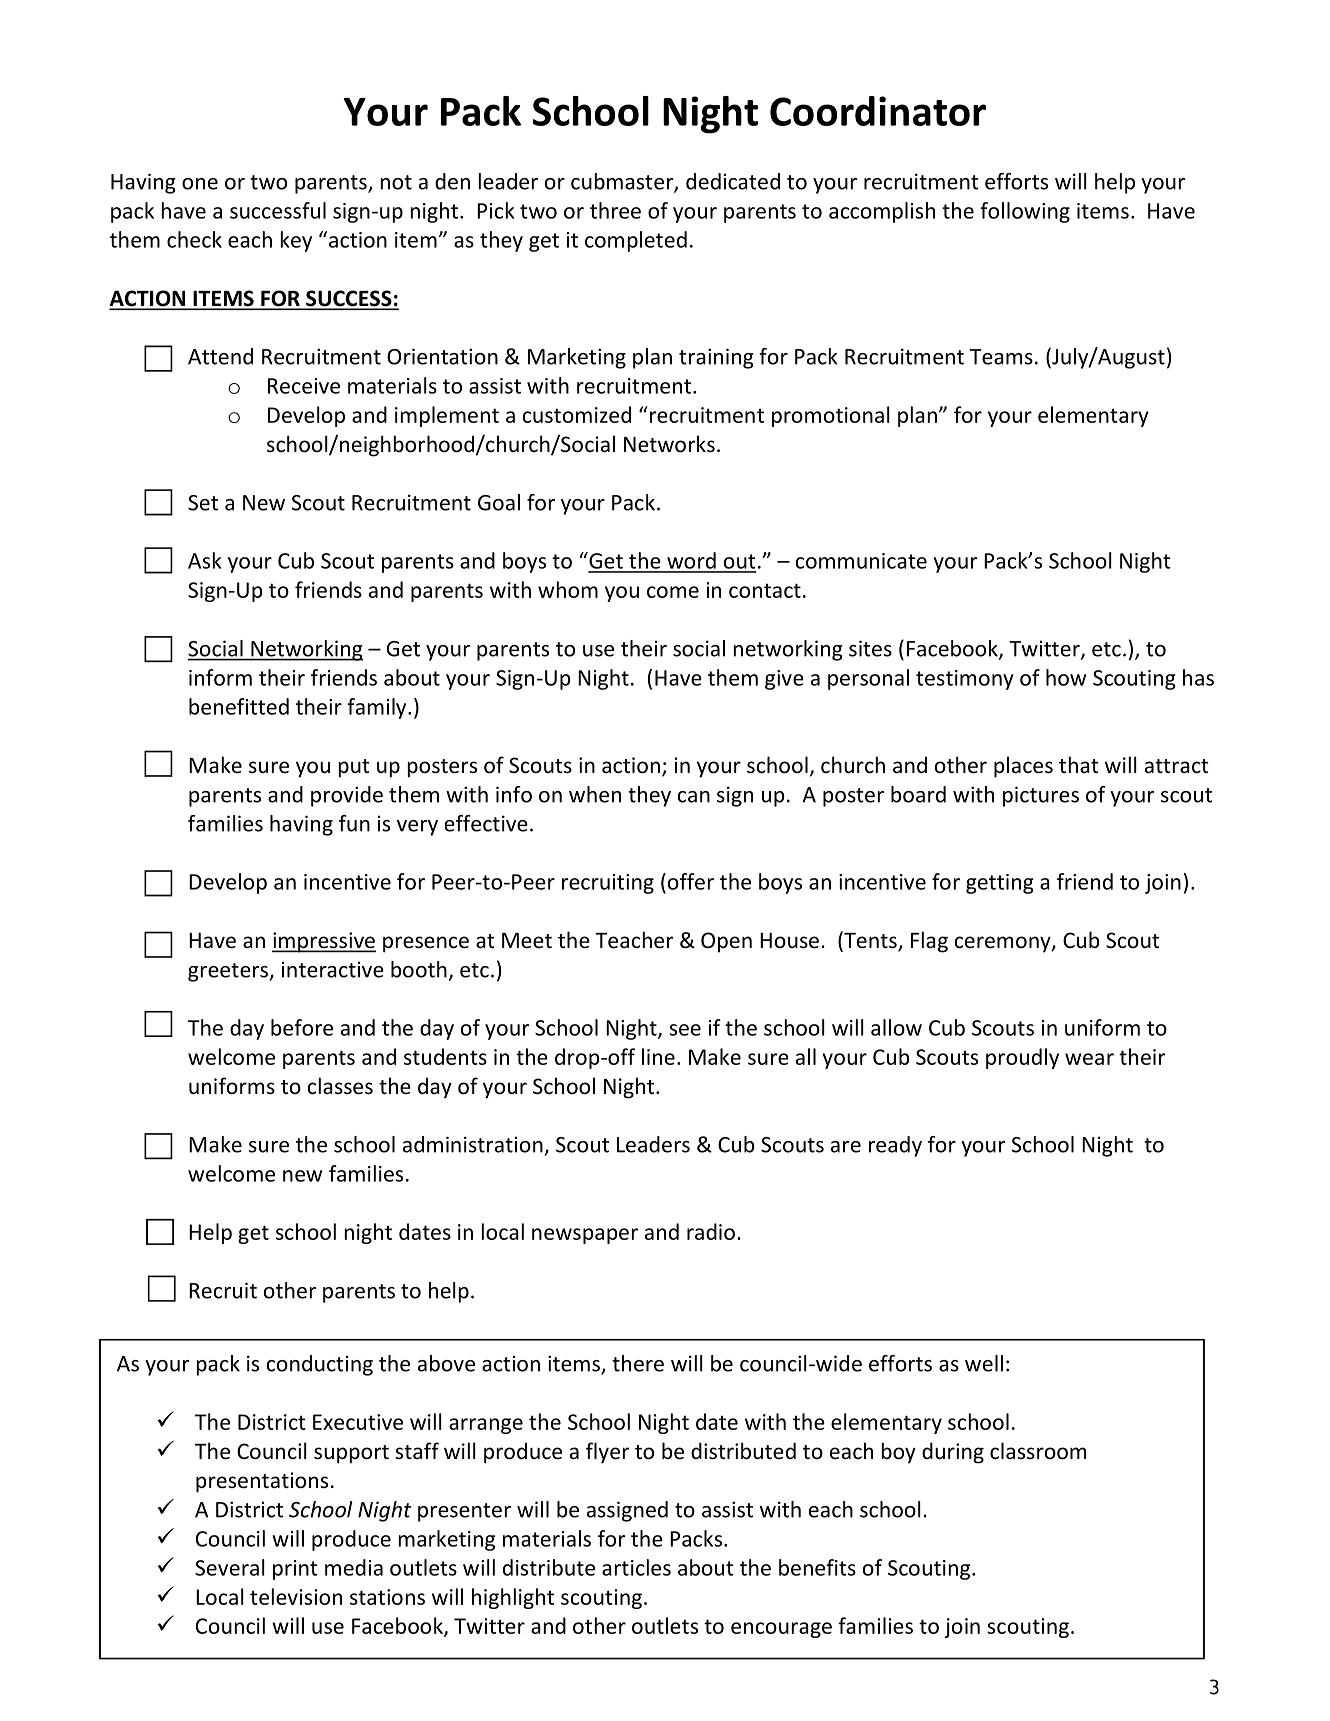 The width and height of the document is (1330, 1721). Describe the element at coordinates (1025, 212) in the document. I see `following` at that location.
